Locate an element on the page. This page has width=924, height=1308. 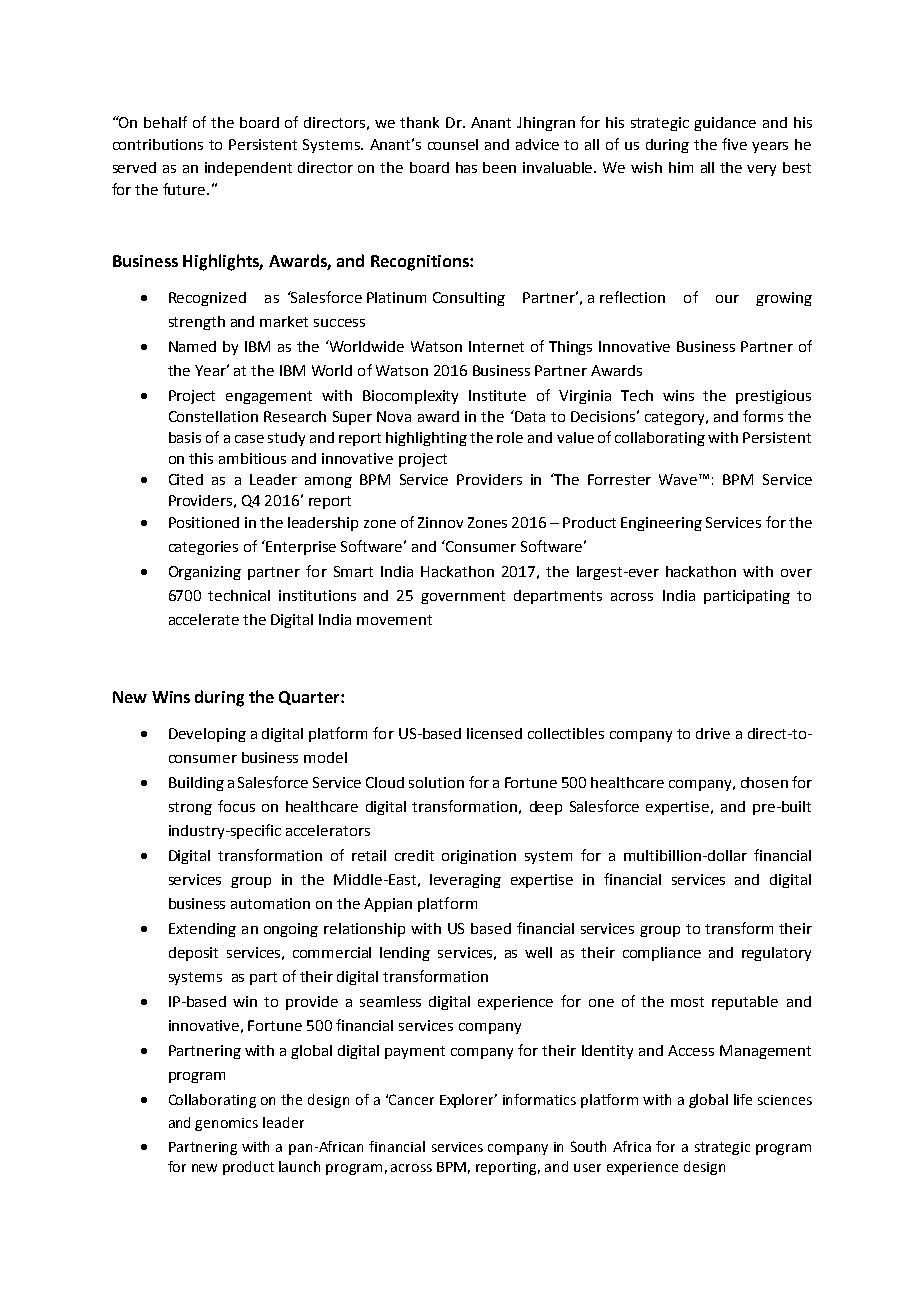
five is located at coordinates (734, 144).
